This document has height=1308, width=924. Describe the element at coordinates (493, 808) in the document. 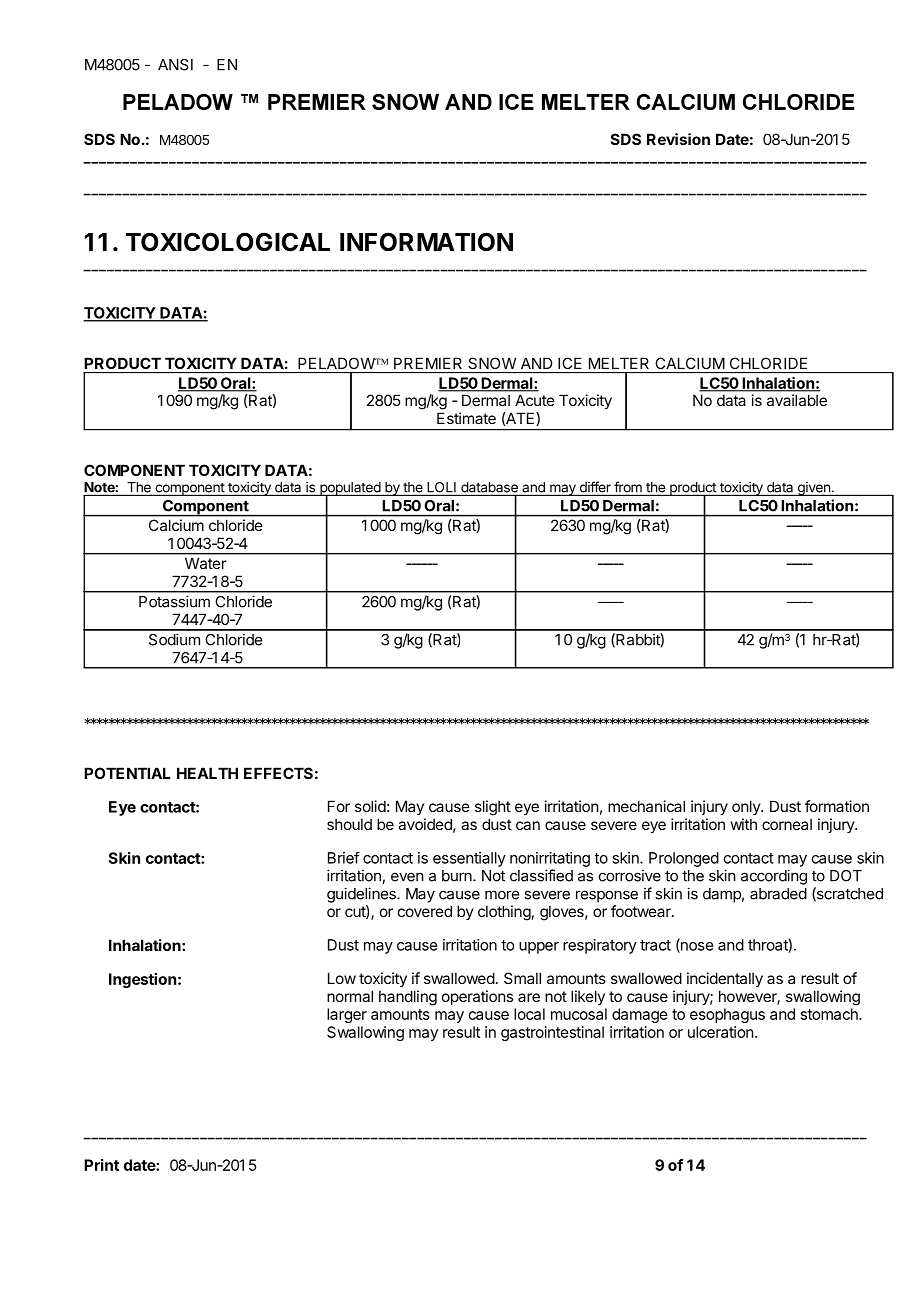

I see `slight` at that location.
